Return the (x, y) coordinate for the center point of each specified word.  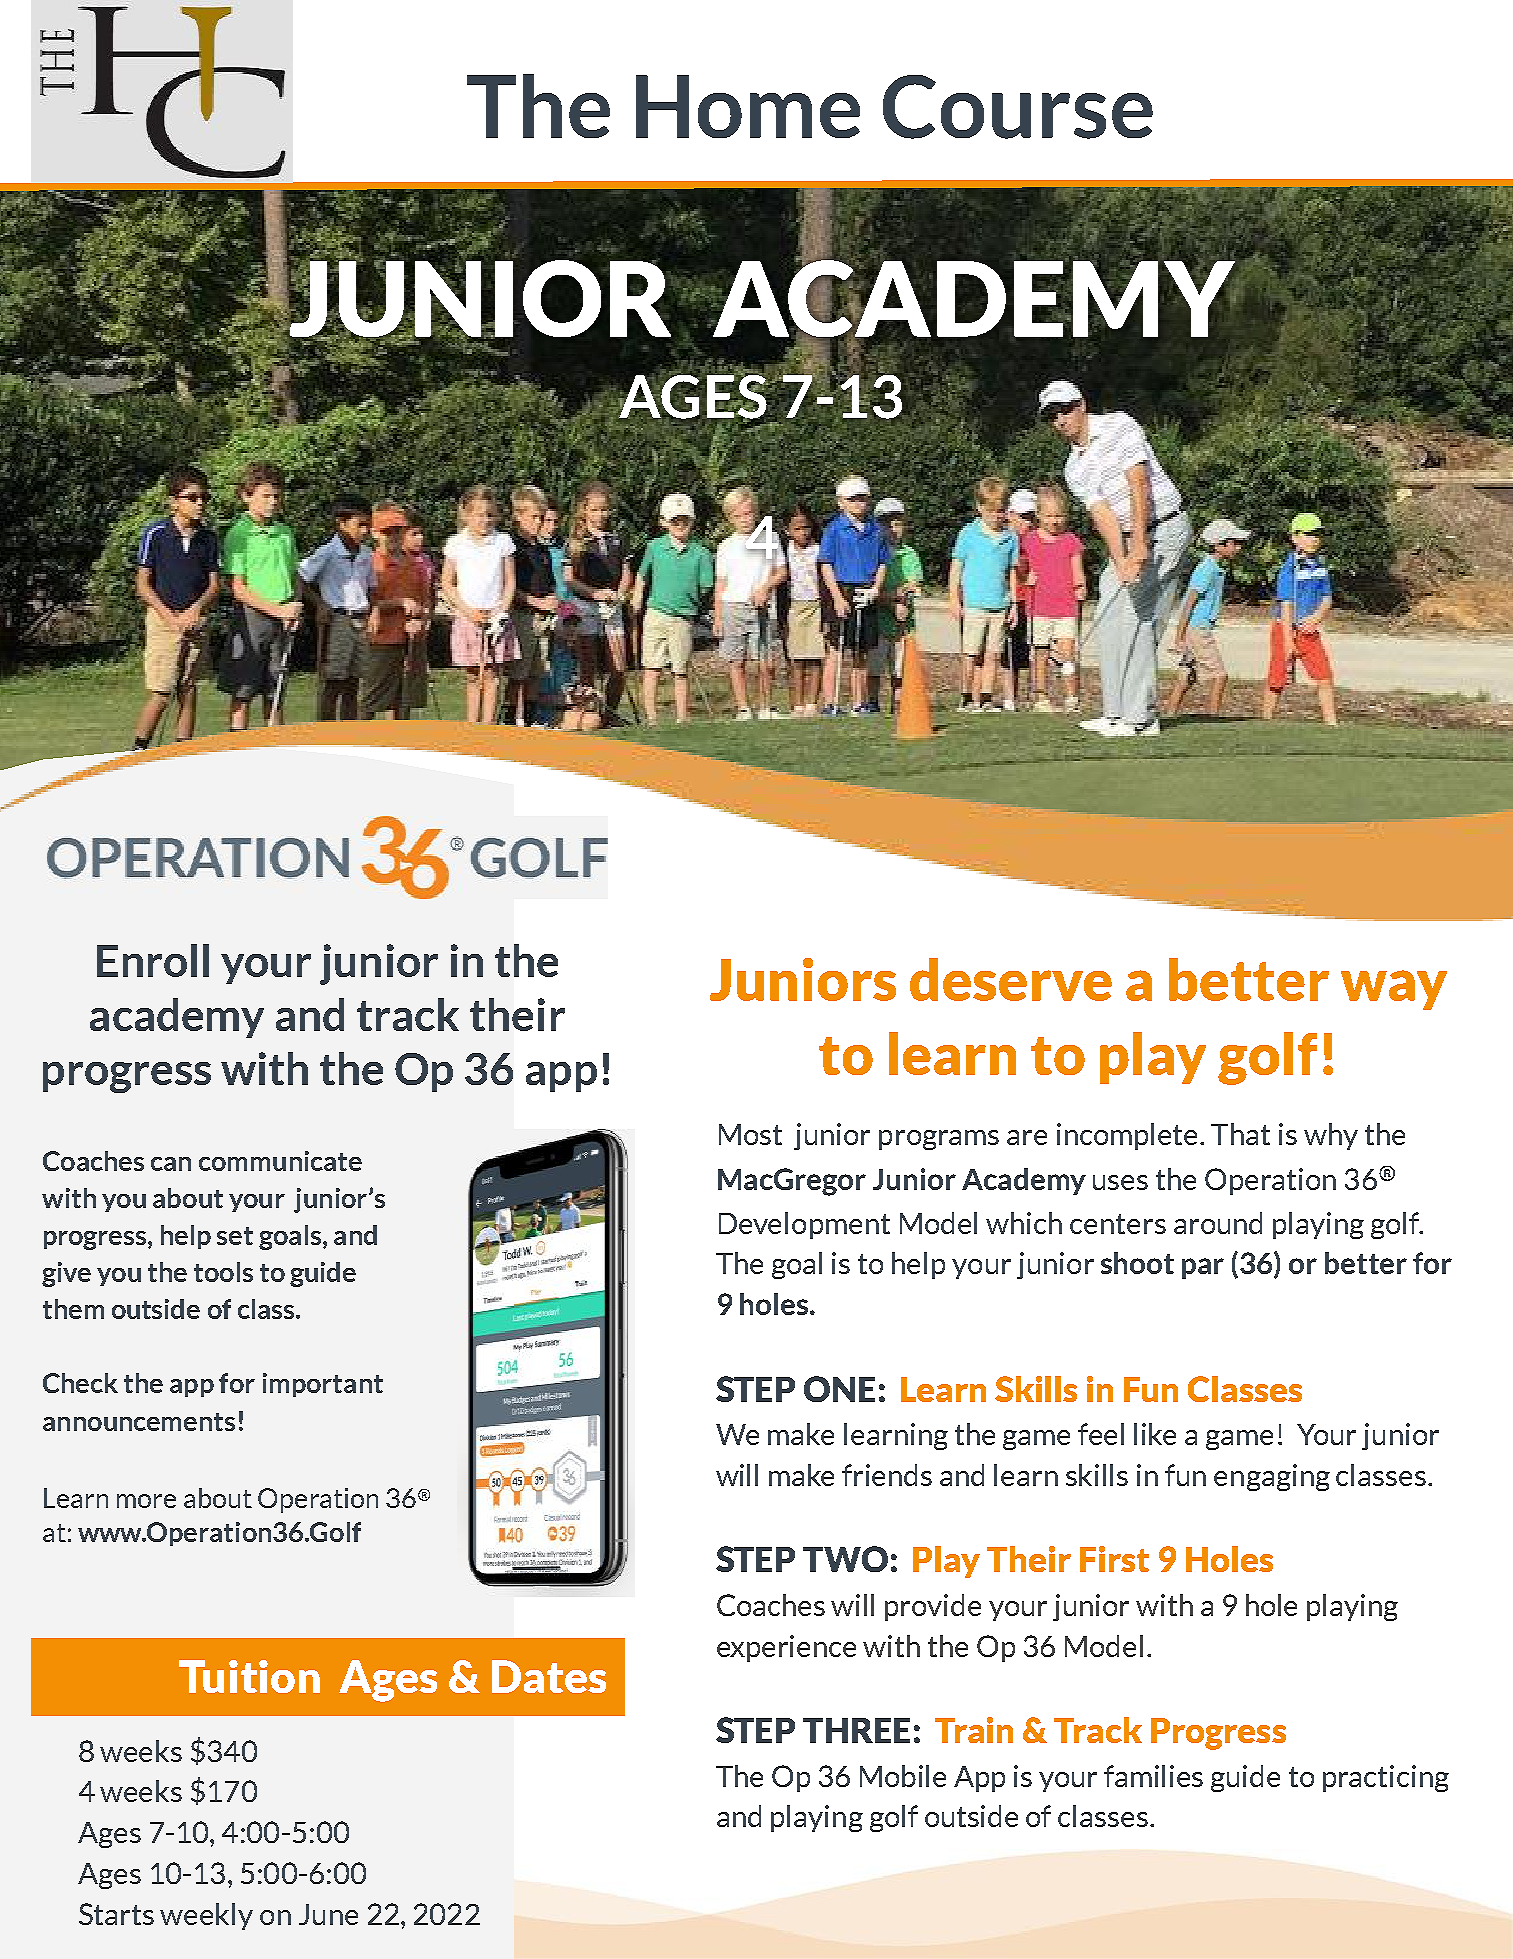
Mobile (903, 1776)
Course (1018, 107)
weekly (206, 1916)
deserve (1011, 979)
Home (748, 106)
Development (804, 1225)
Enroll (153, 960)
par (1203, 1268)
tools (223, 1272)
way (1394, 990)
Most (750, 1134)
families (1153, 1776)
